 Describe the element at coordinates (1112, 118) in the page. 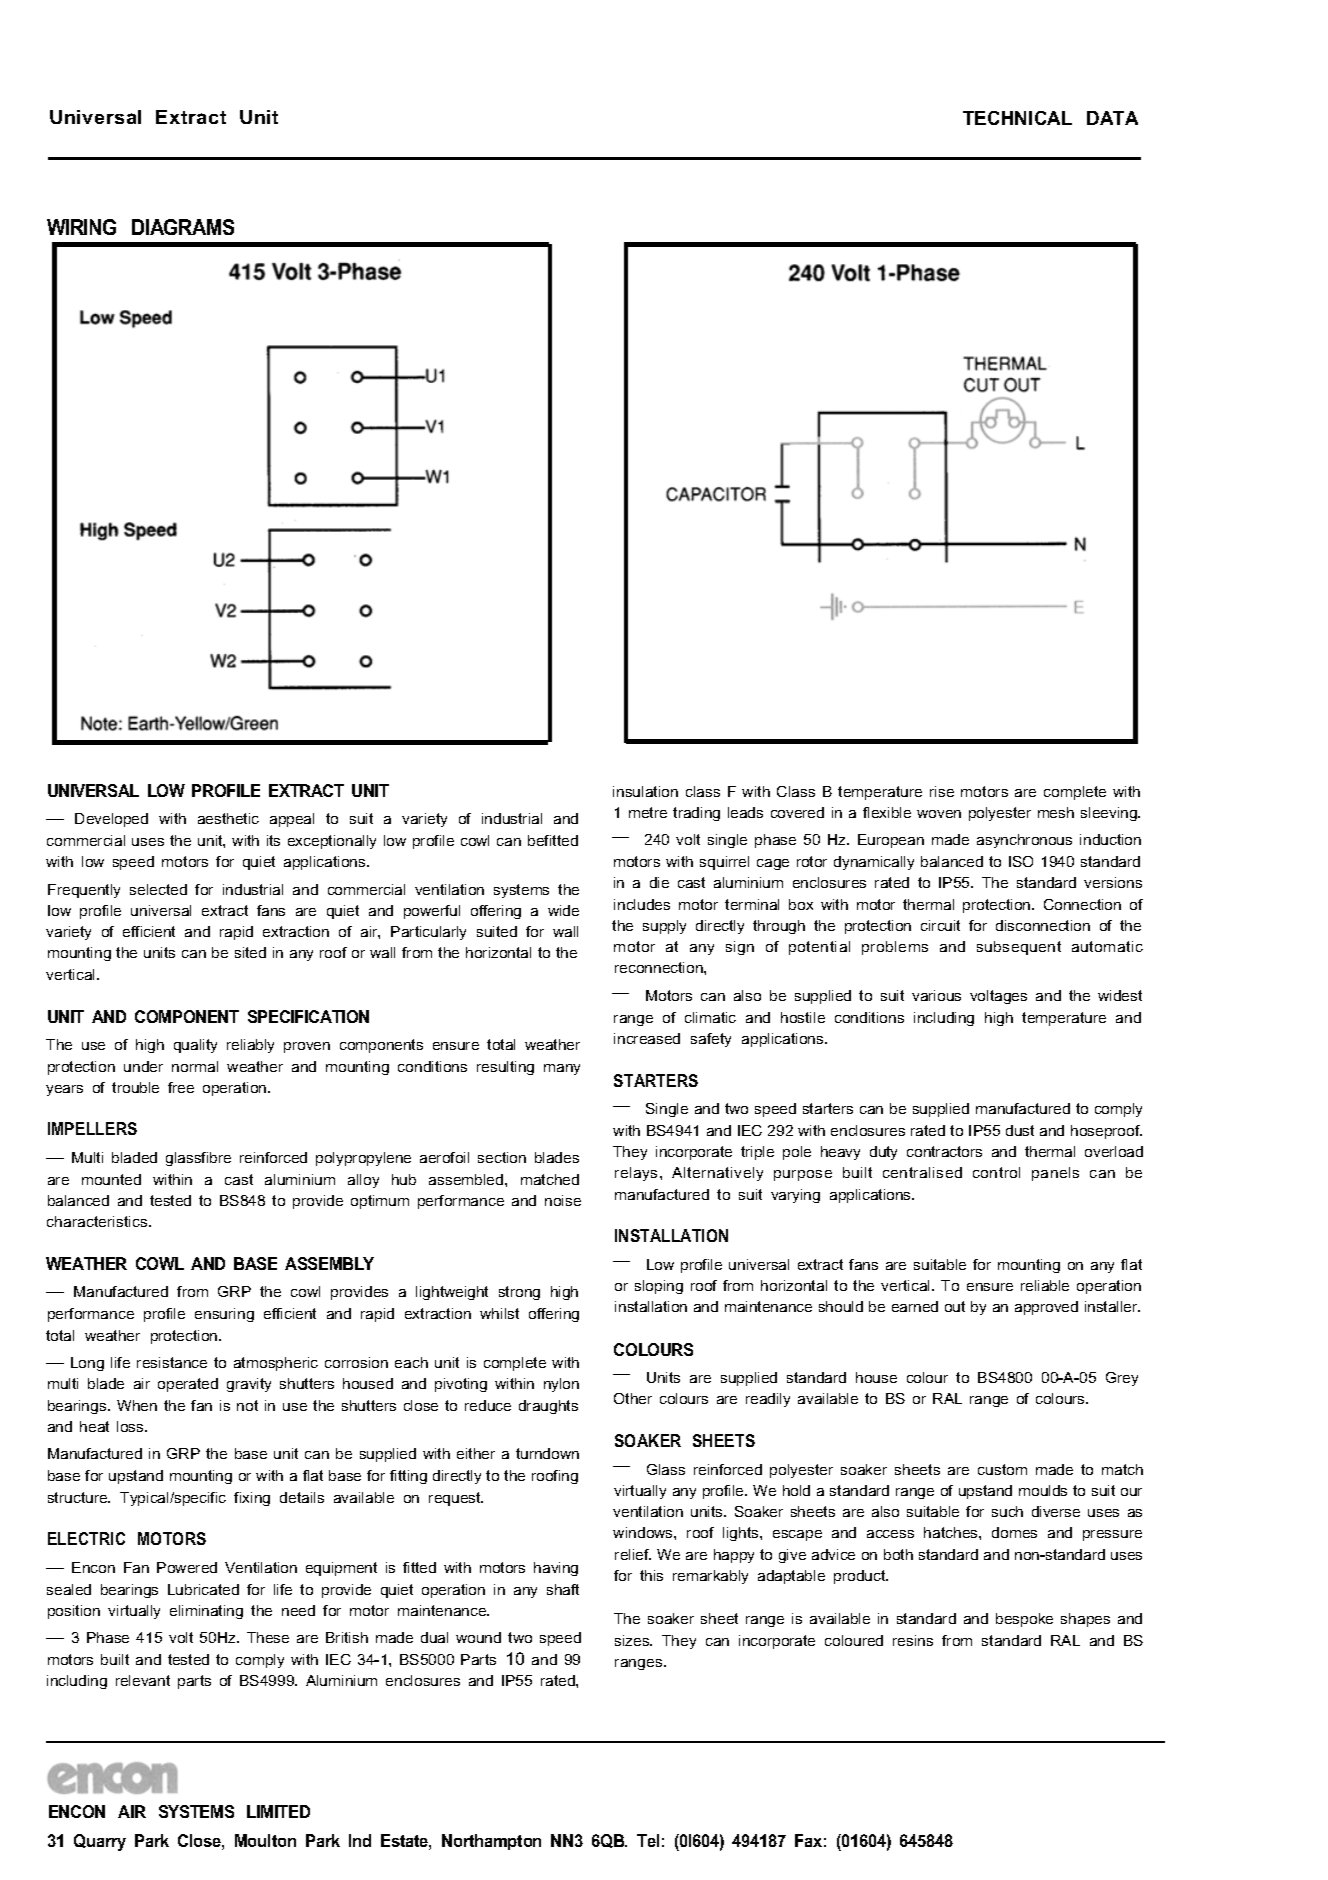

I see `DATA` at that location.
